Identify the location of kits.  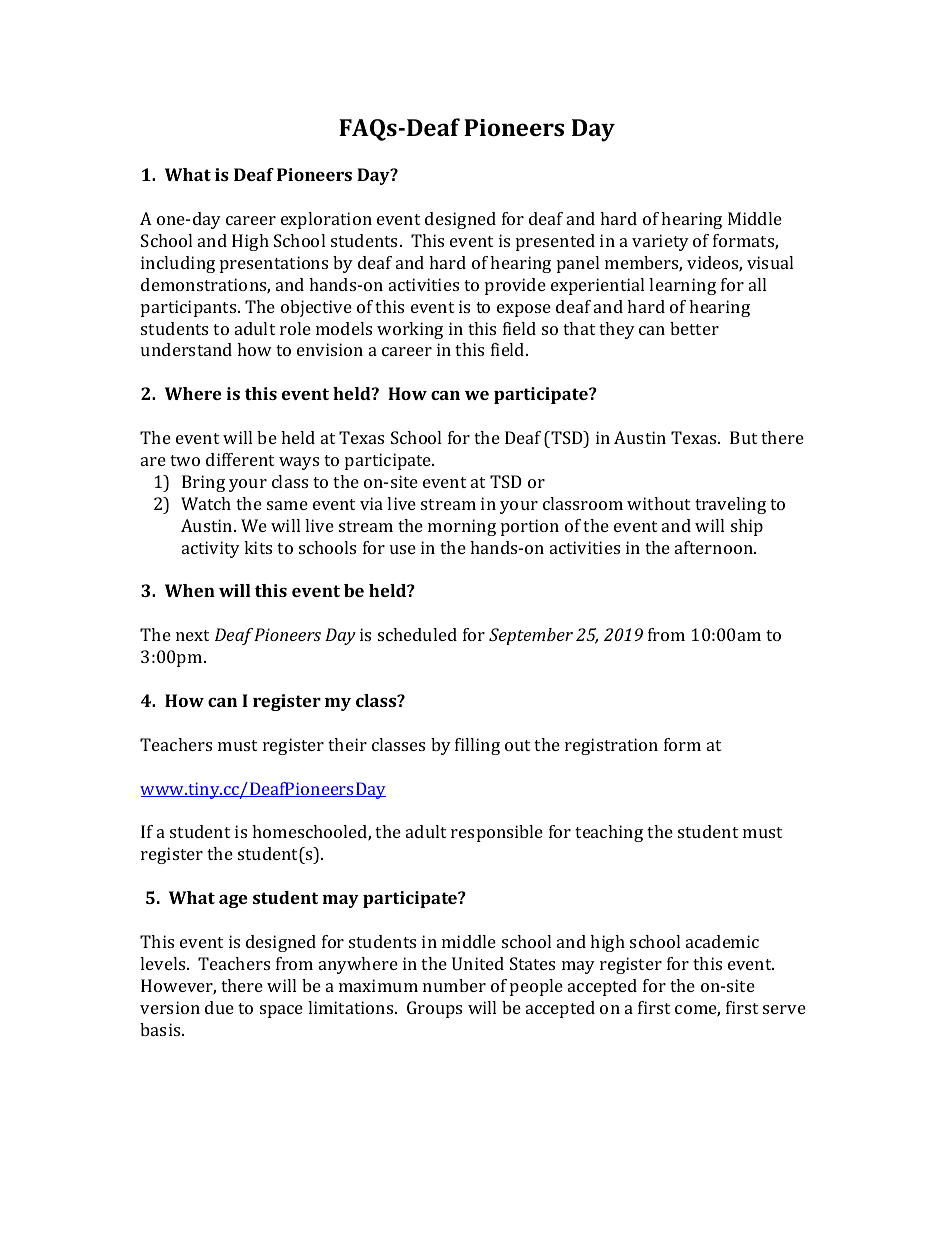
(258, 547).
